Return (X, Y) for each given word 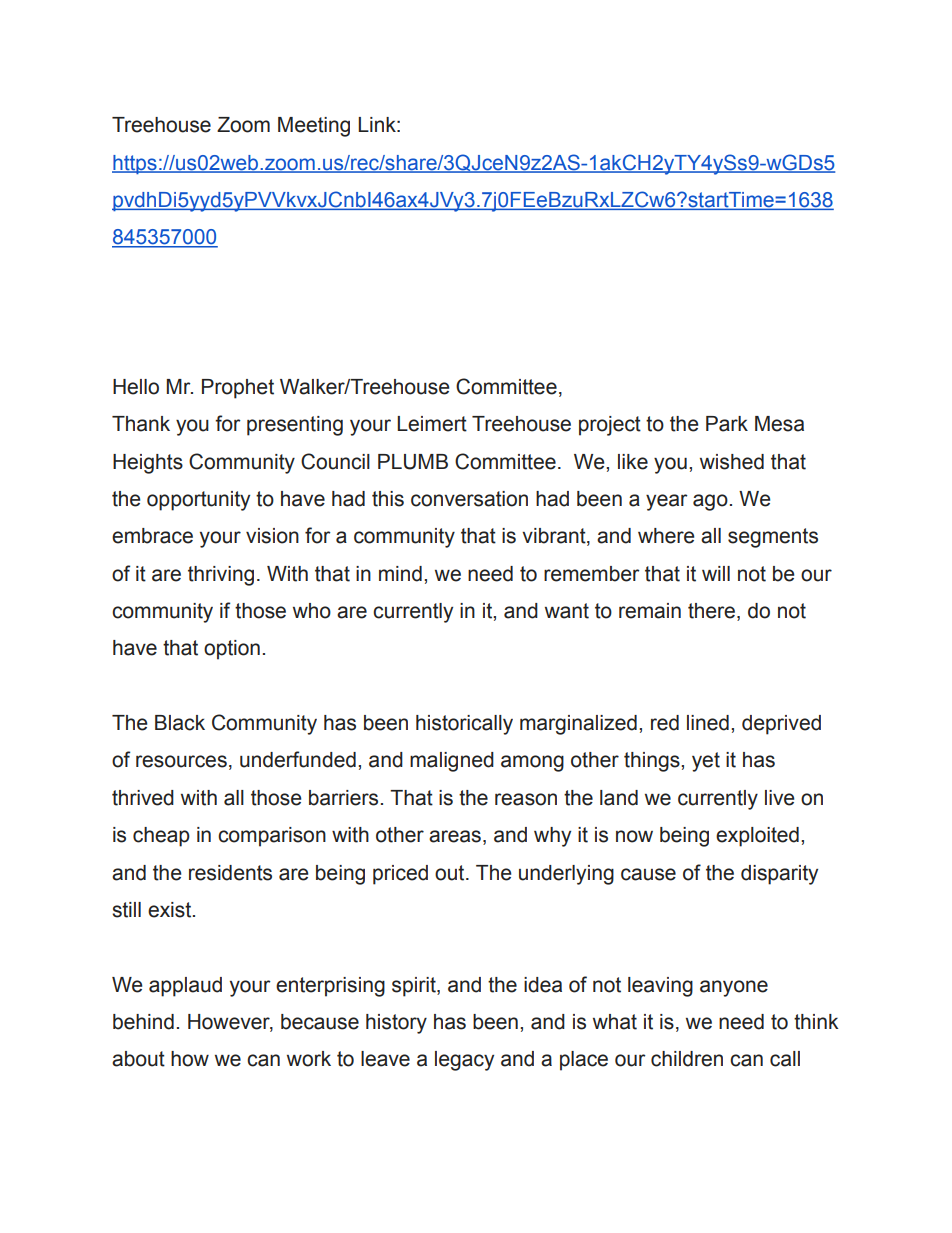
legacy (464, 1061)
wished (732, 462)
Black (180, 723)
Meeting (314, 127)
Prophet (238, 389)
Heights (148, 464)
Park (727, 424)
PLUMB (413, 462)
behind (143, 1022)
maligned (452, 762)
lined (708, 723)
